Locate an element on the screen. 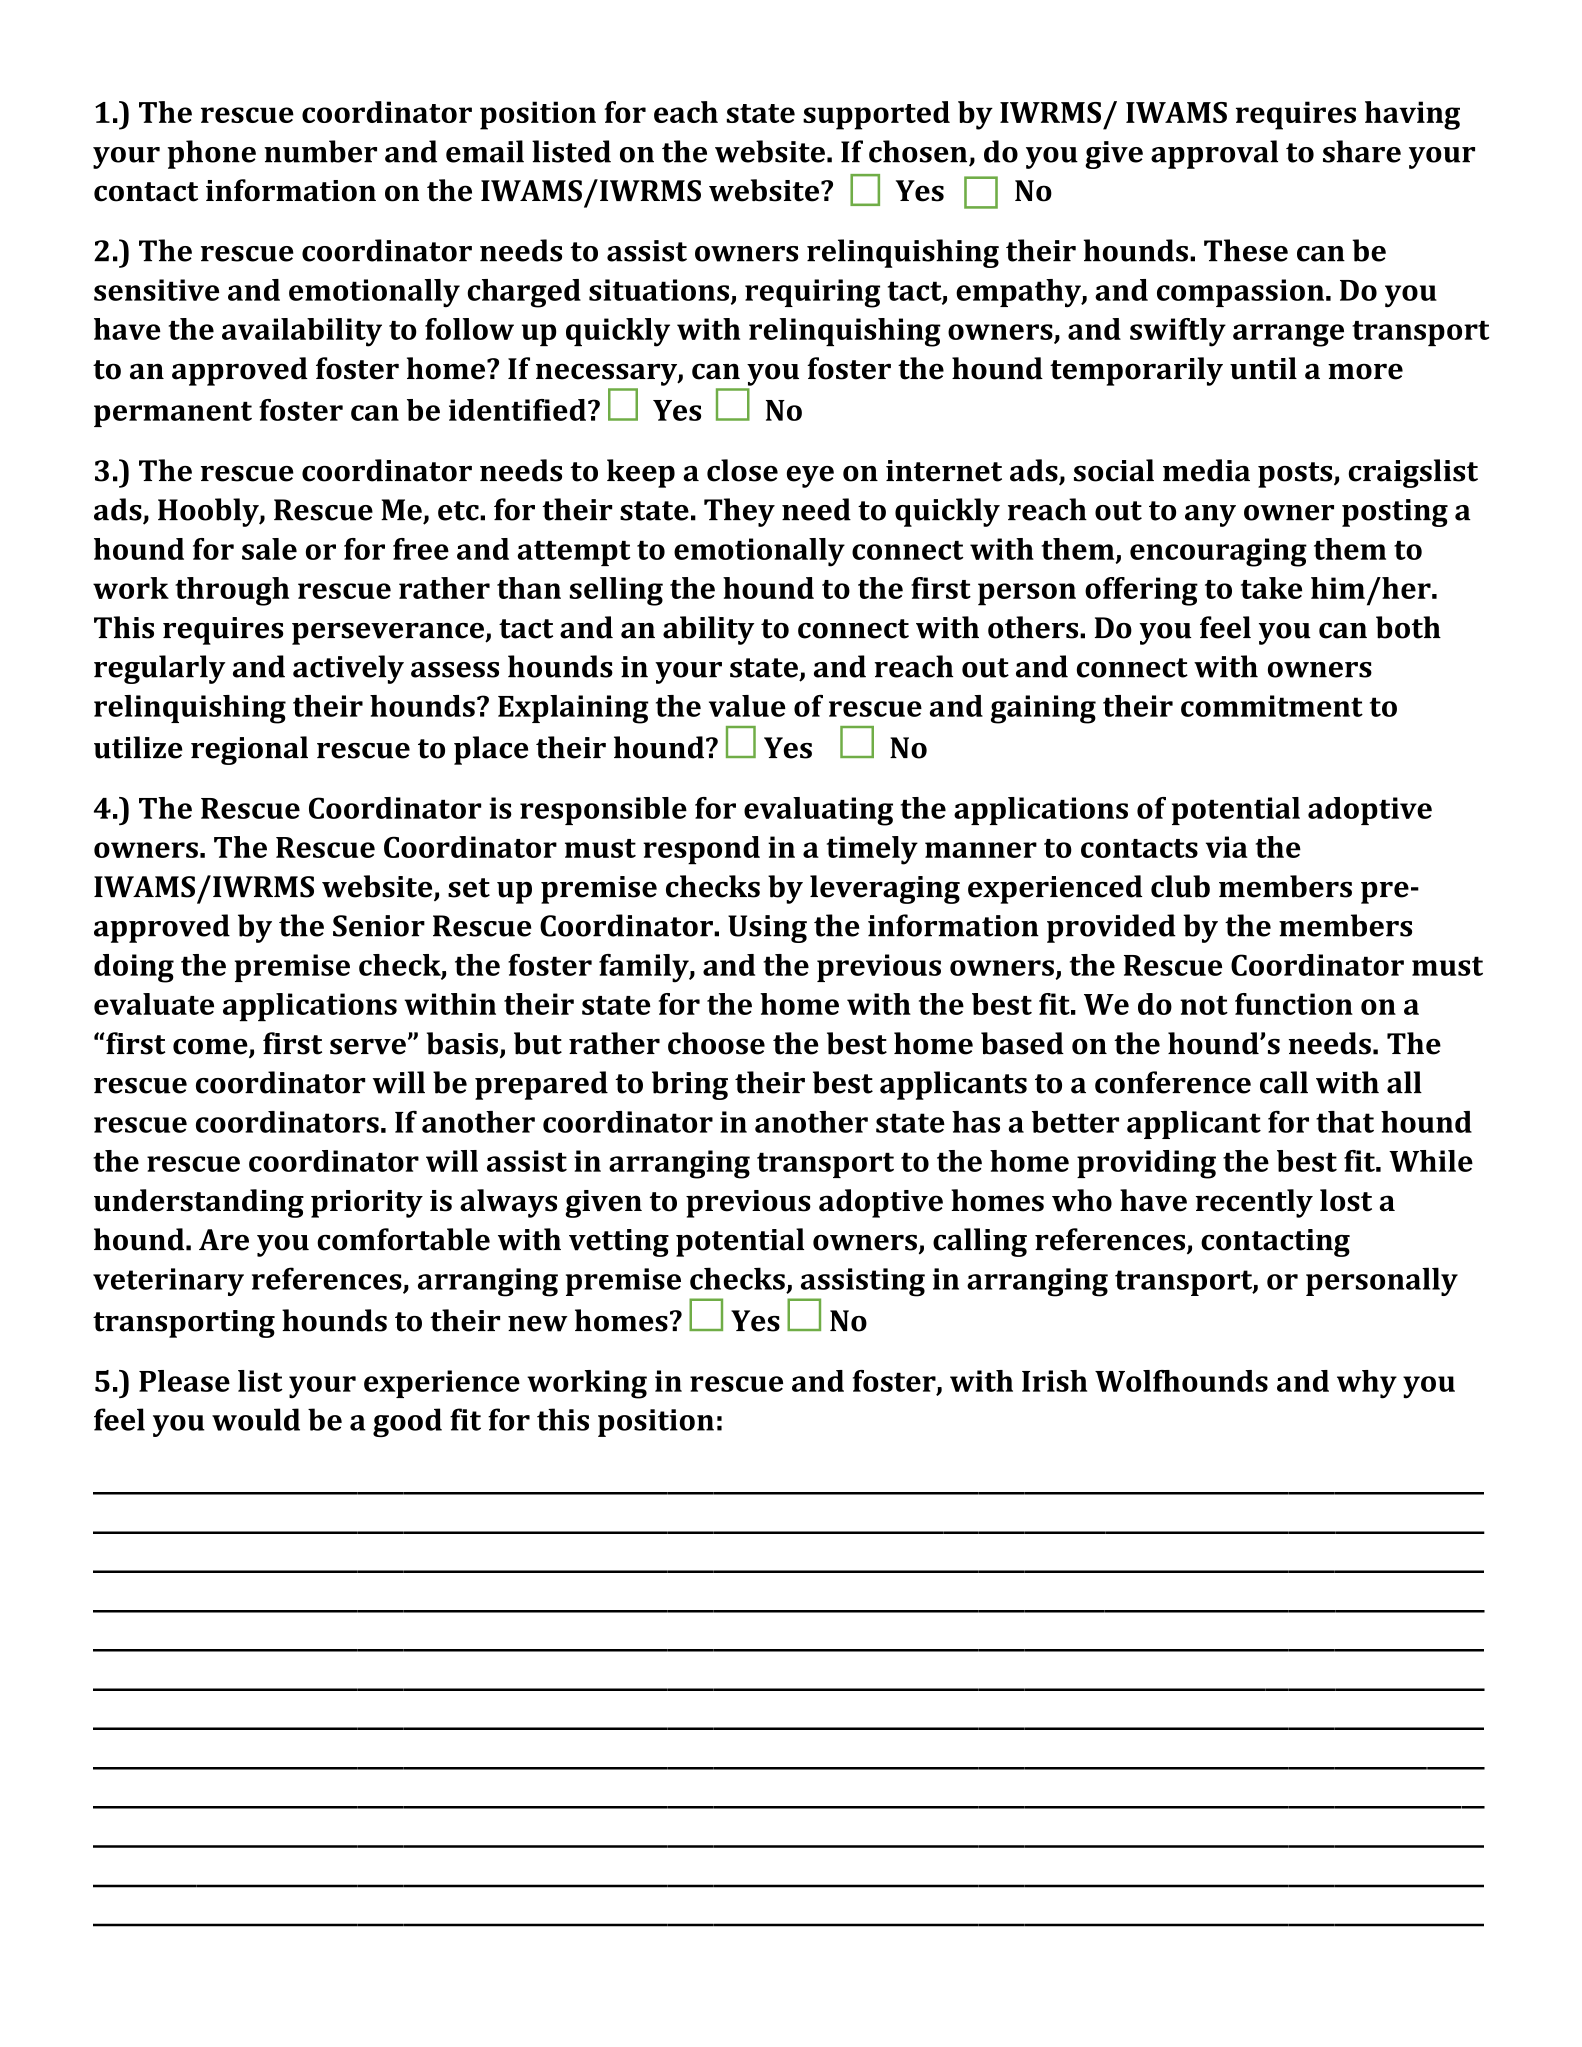 The height and width of the screenshot is (2047, 1582). commitment is located at coordinates (1272, 706).
